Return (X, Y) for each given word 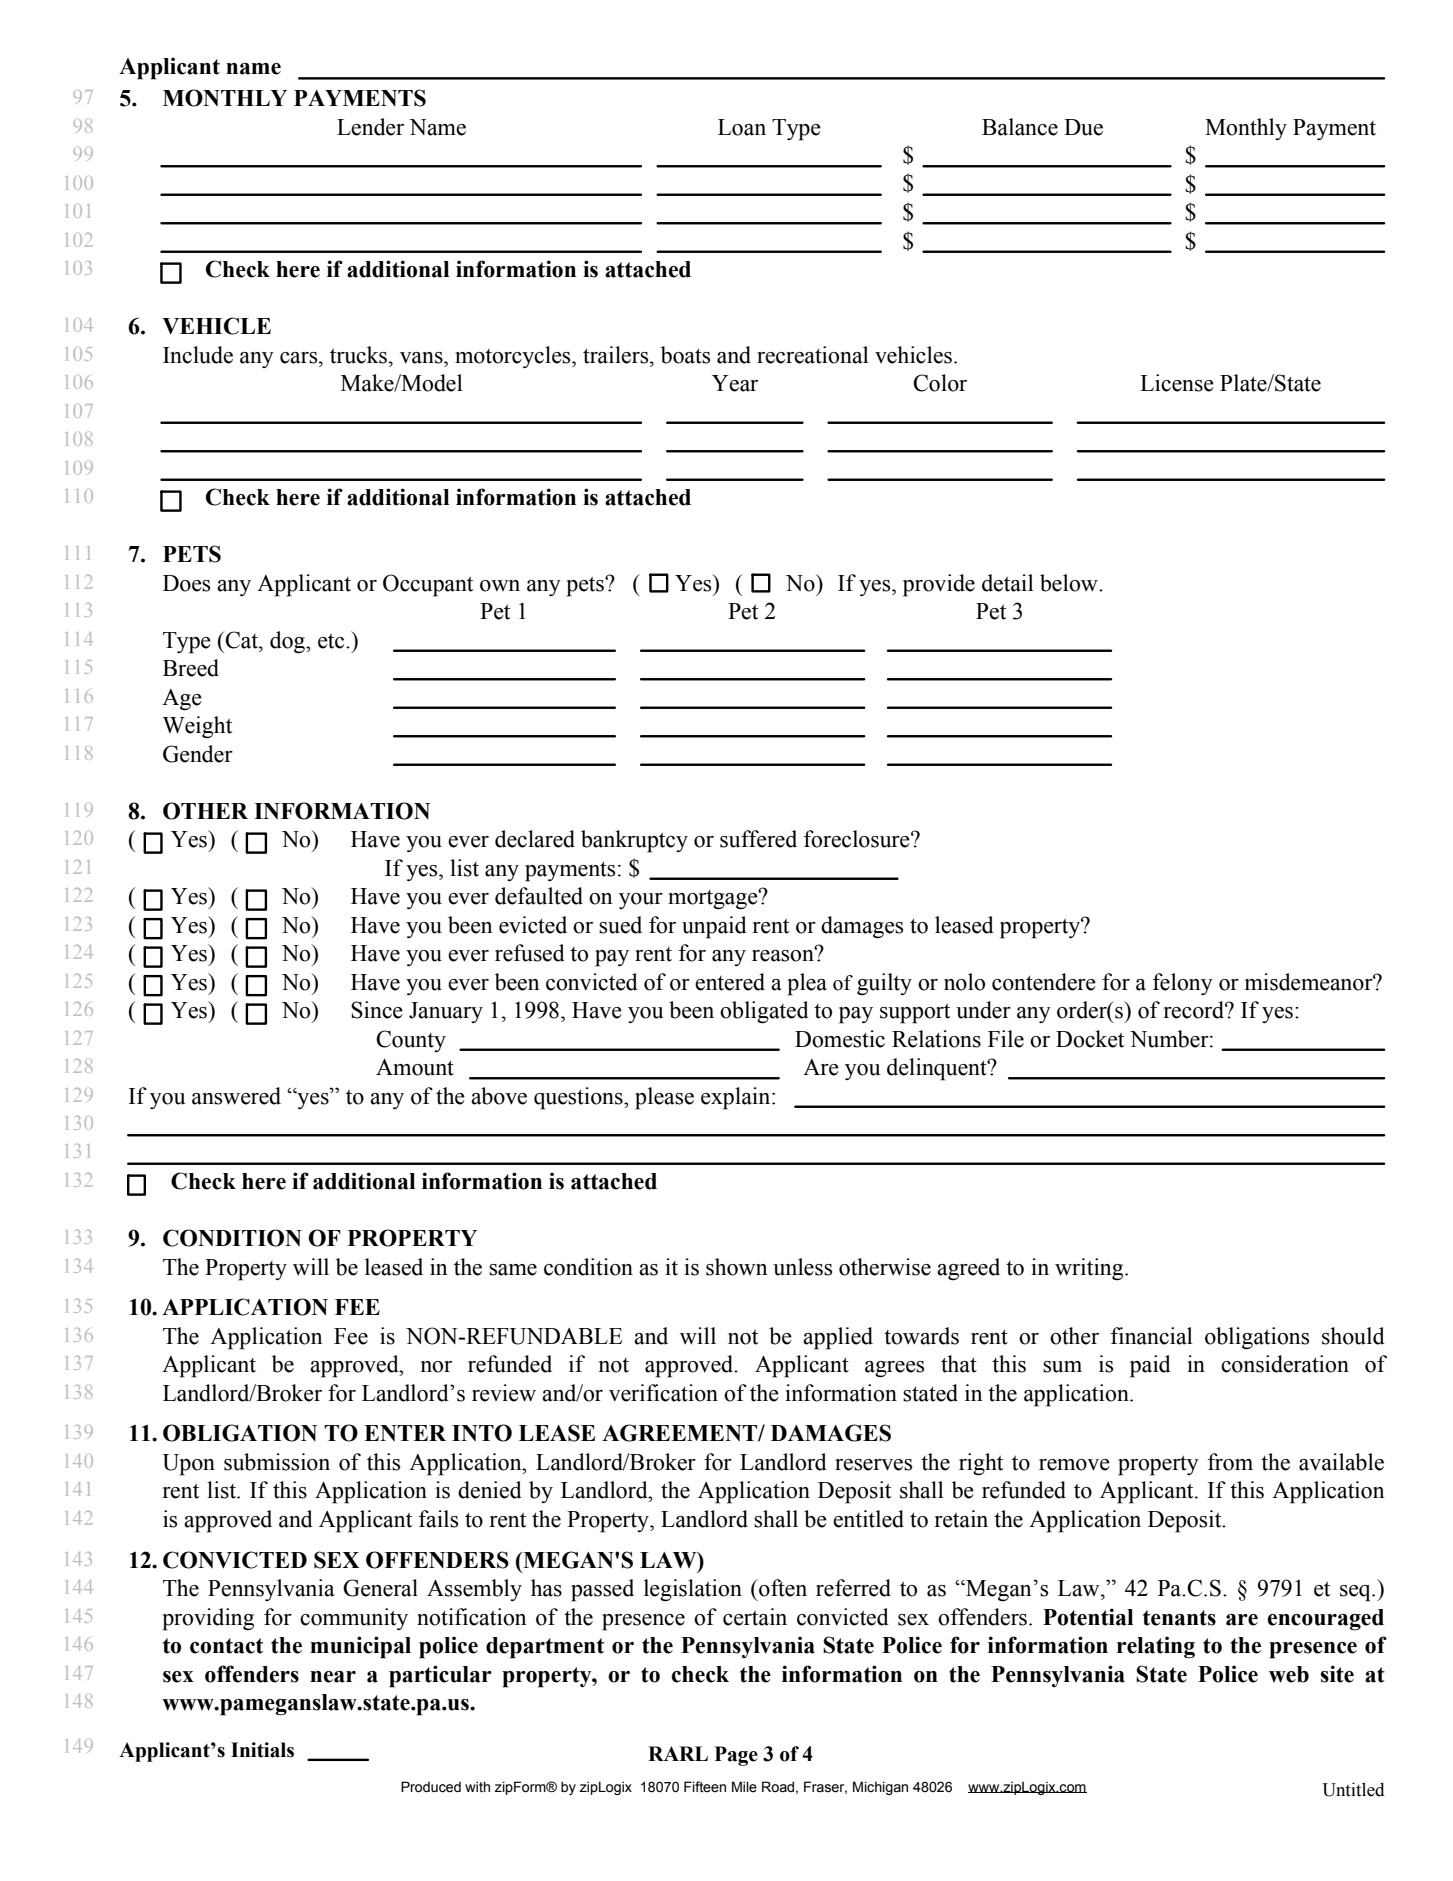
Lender (370, 127)
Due (1083, 127)
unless (802, 1267)
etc (332, 641)
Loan (742, 127)
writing (1090, 1269)
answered (236, 1096)
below (1070, 583)
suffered (758, 839)
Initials (262, 1750)
